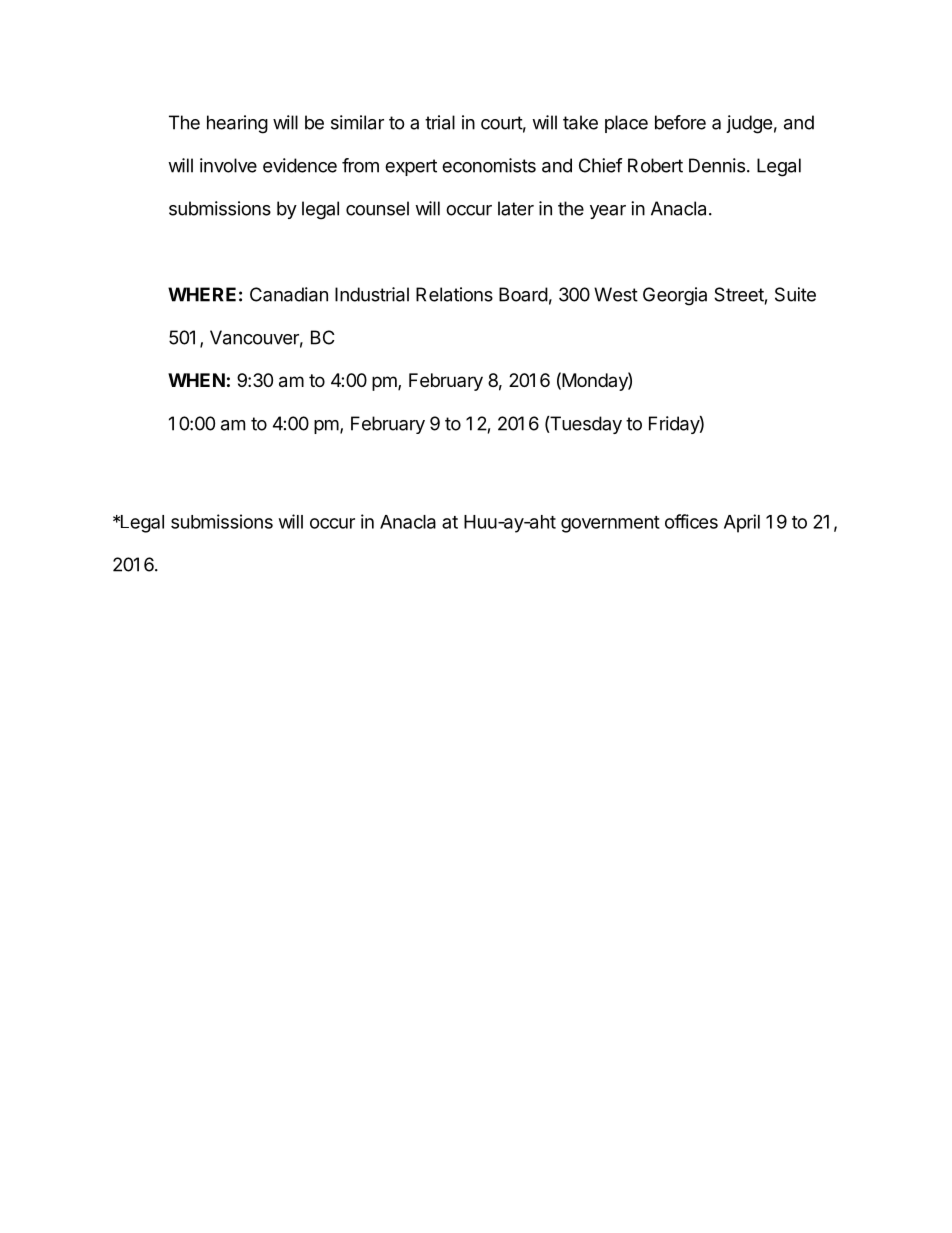  What do you see at coordinates (454, 294) in the screenshot?
I see `Relations` at bounding box center [454, 294].
